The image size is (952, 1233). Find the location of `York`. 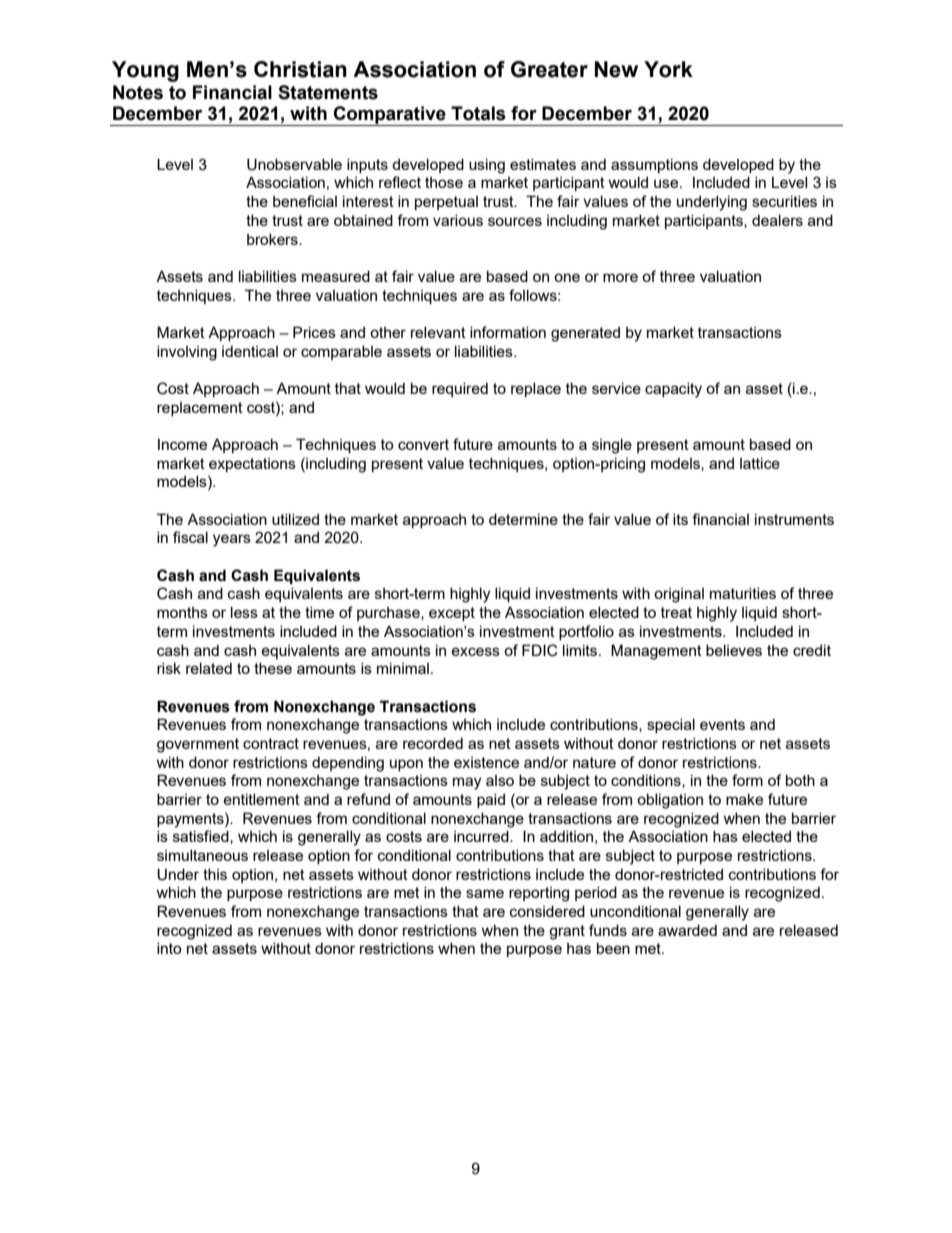

York is located at coordinates (668, 69).
